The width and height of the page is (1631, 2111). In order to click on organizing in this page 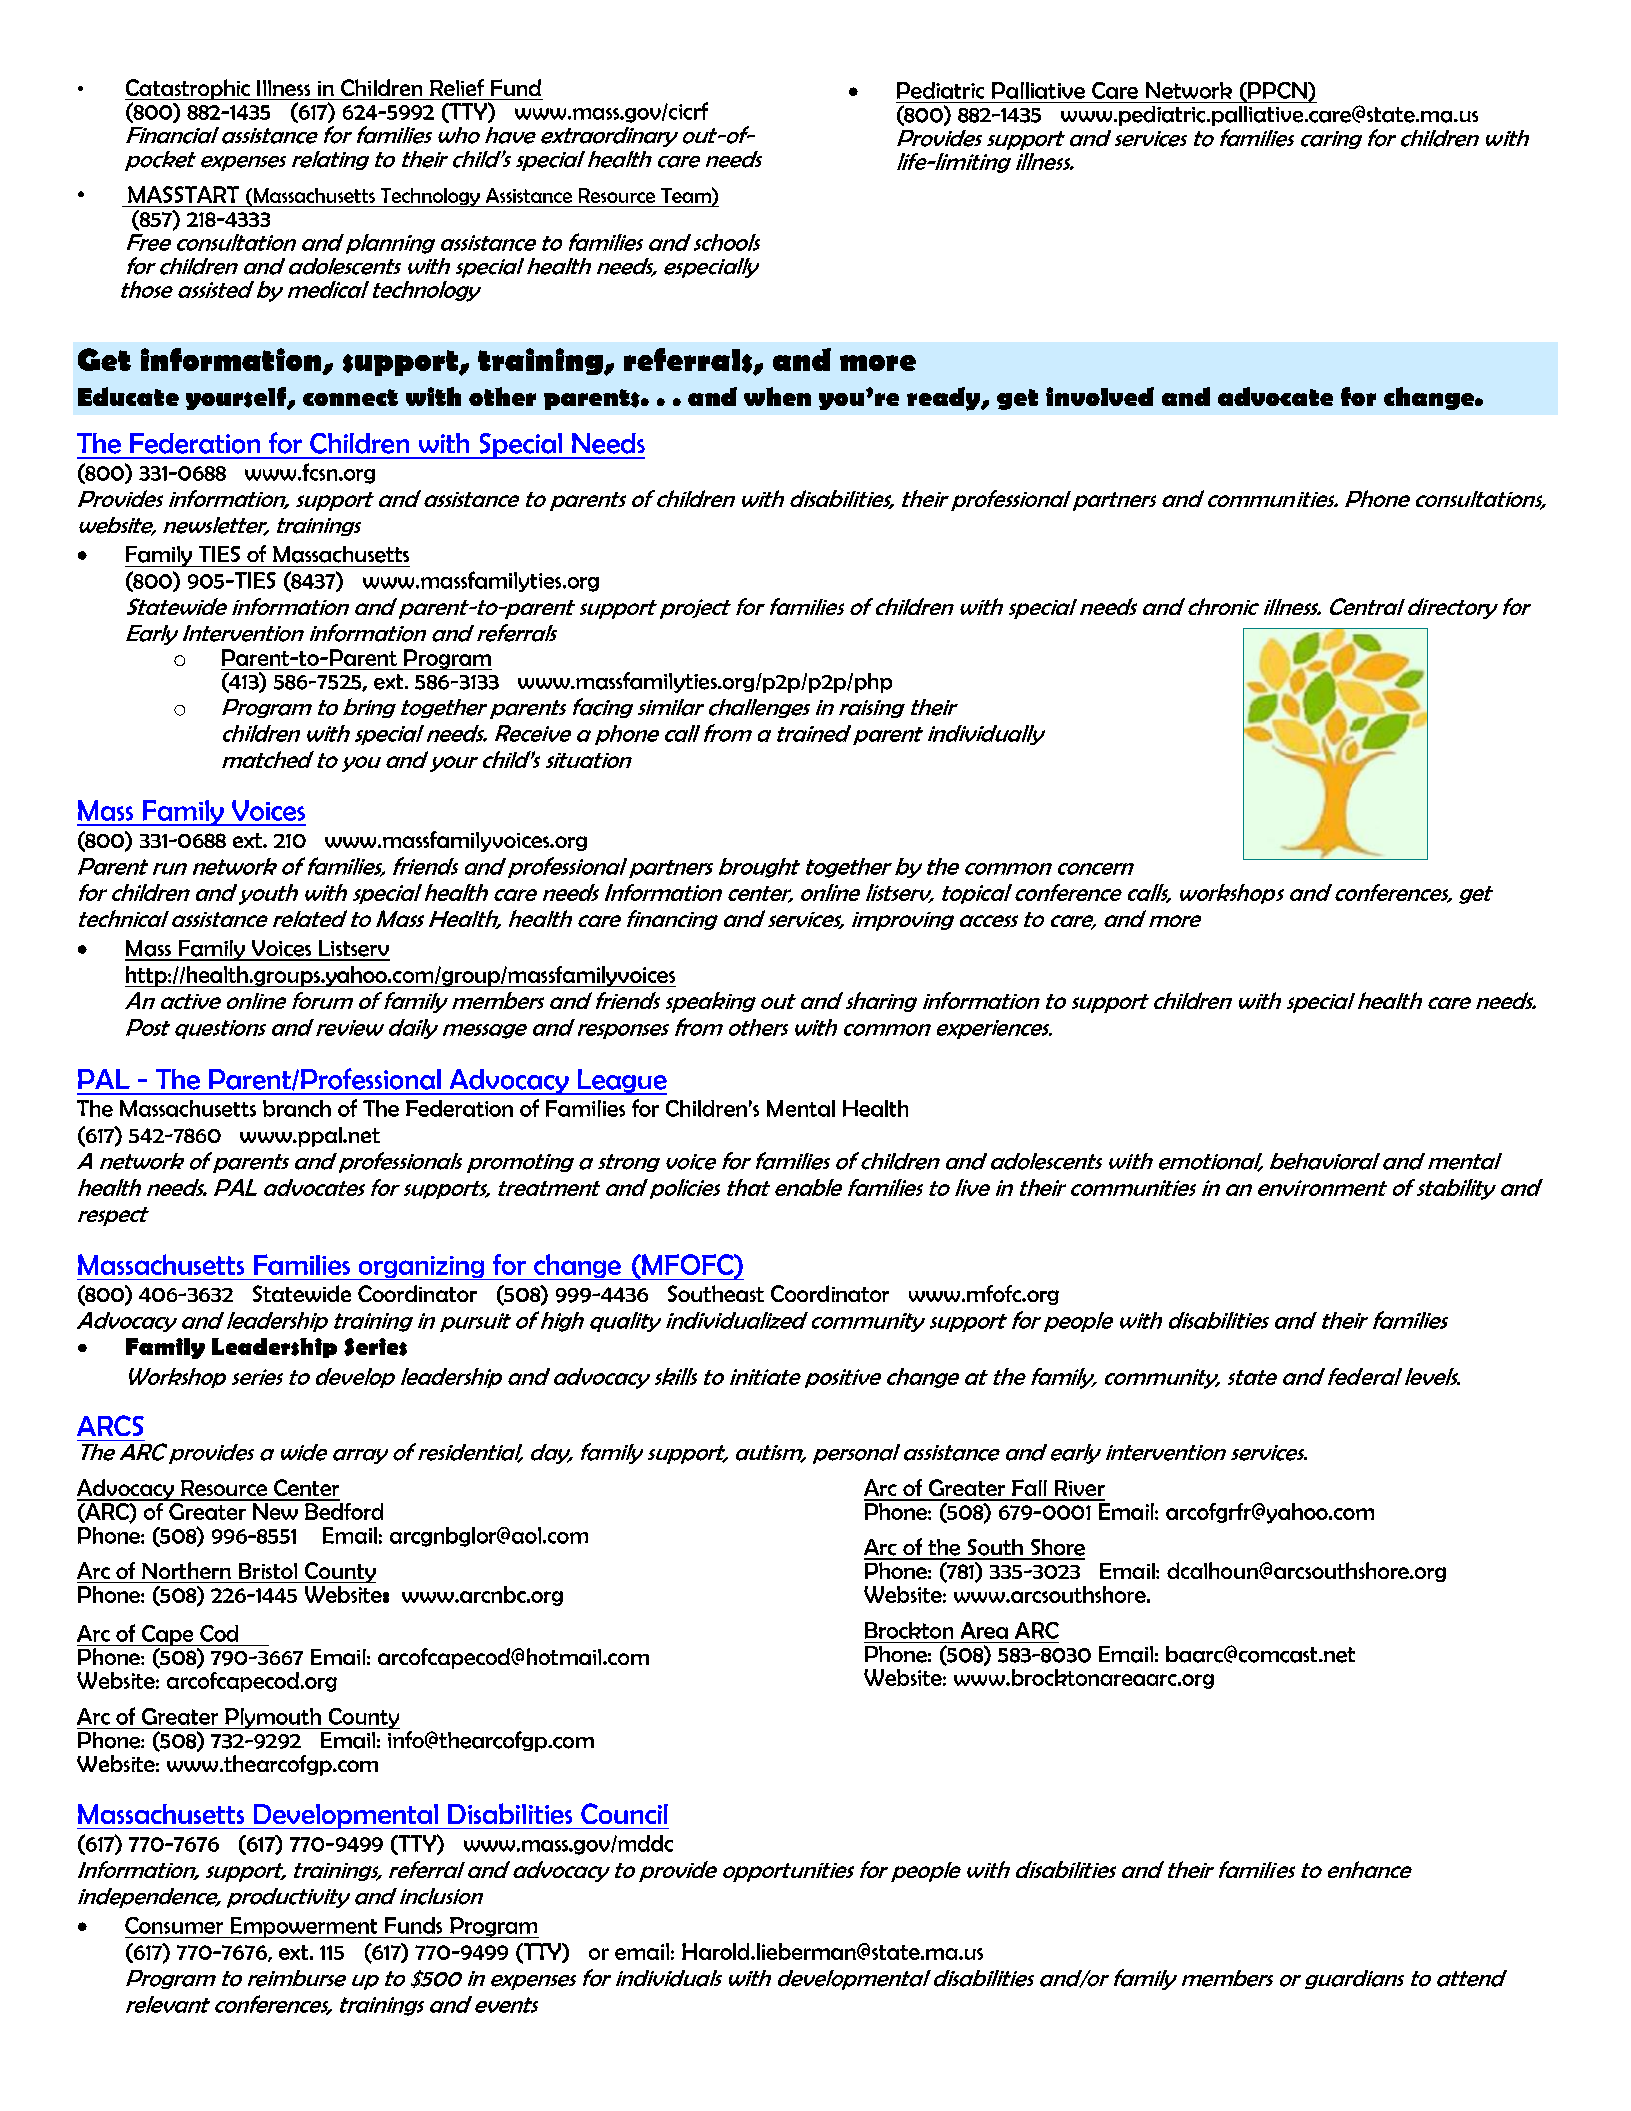, I will do `click(421, 1268)`.
